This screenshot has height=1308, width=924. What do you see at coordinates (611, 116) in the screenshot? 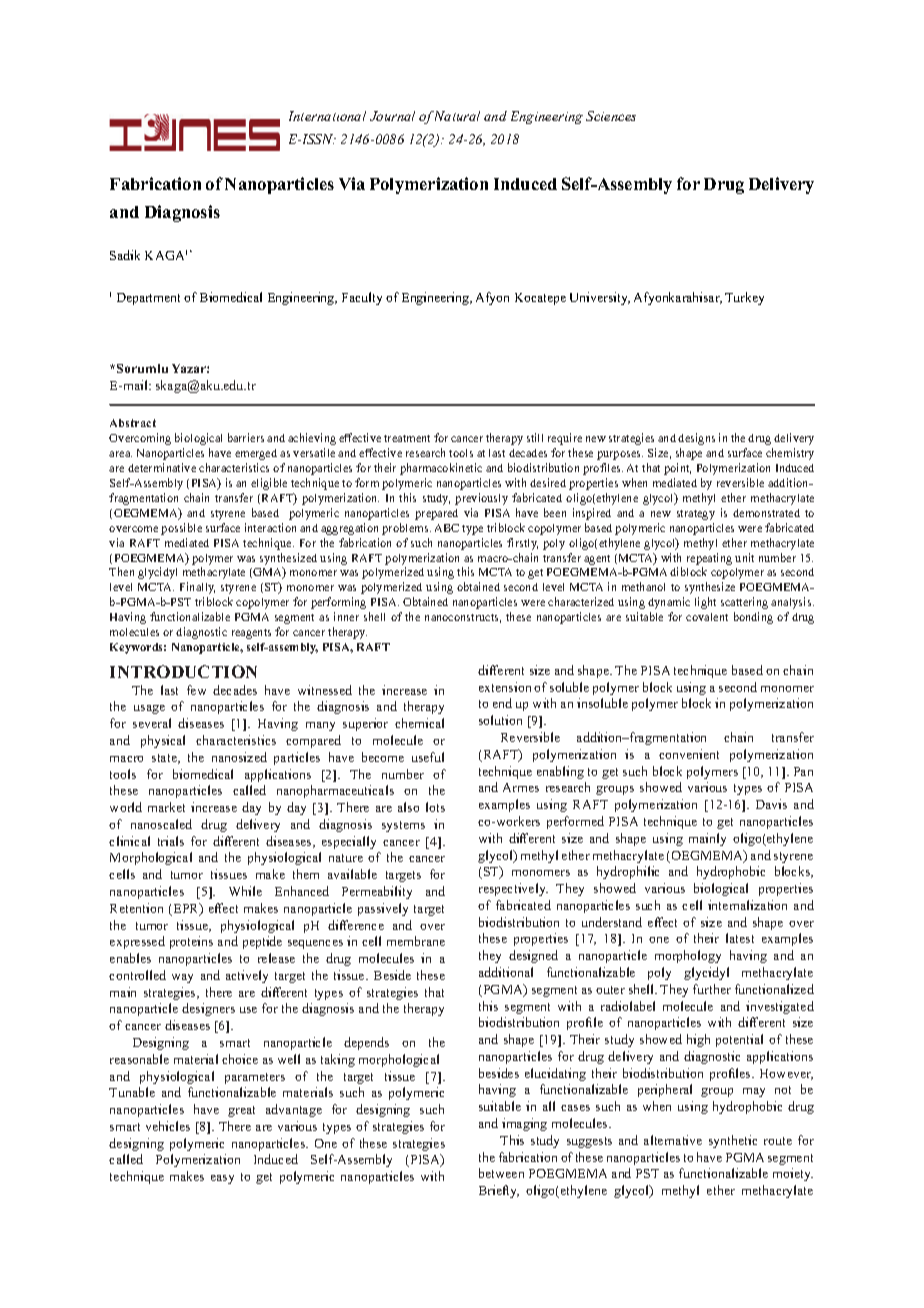
I see `Sciences` at bounding box center [611, 116].
